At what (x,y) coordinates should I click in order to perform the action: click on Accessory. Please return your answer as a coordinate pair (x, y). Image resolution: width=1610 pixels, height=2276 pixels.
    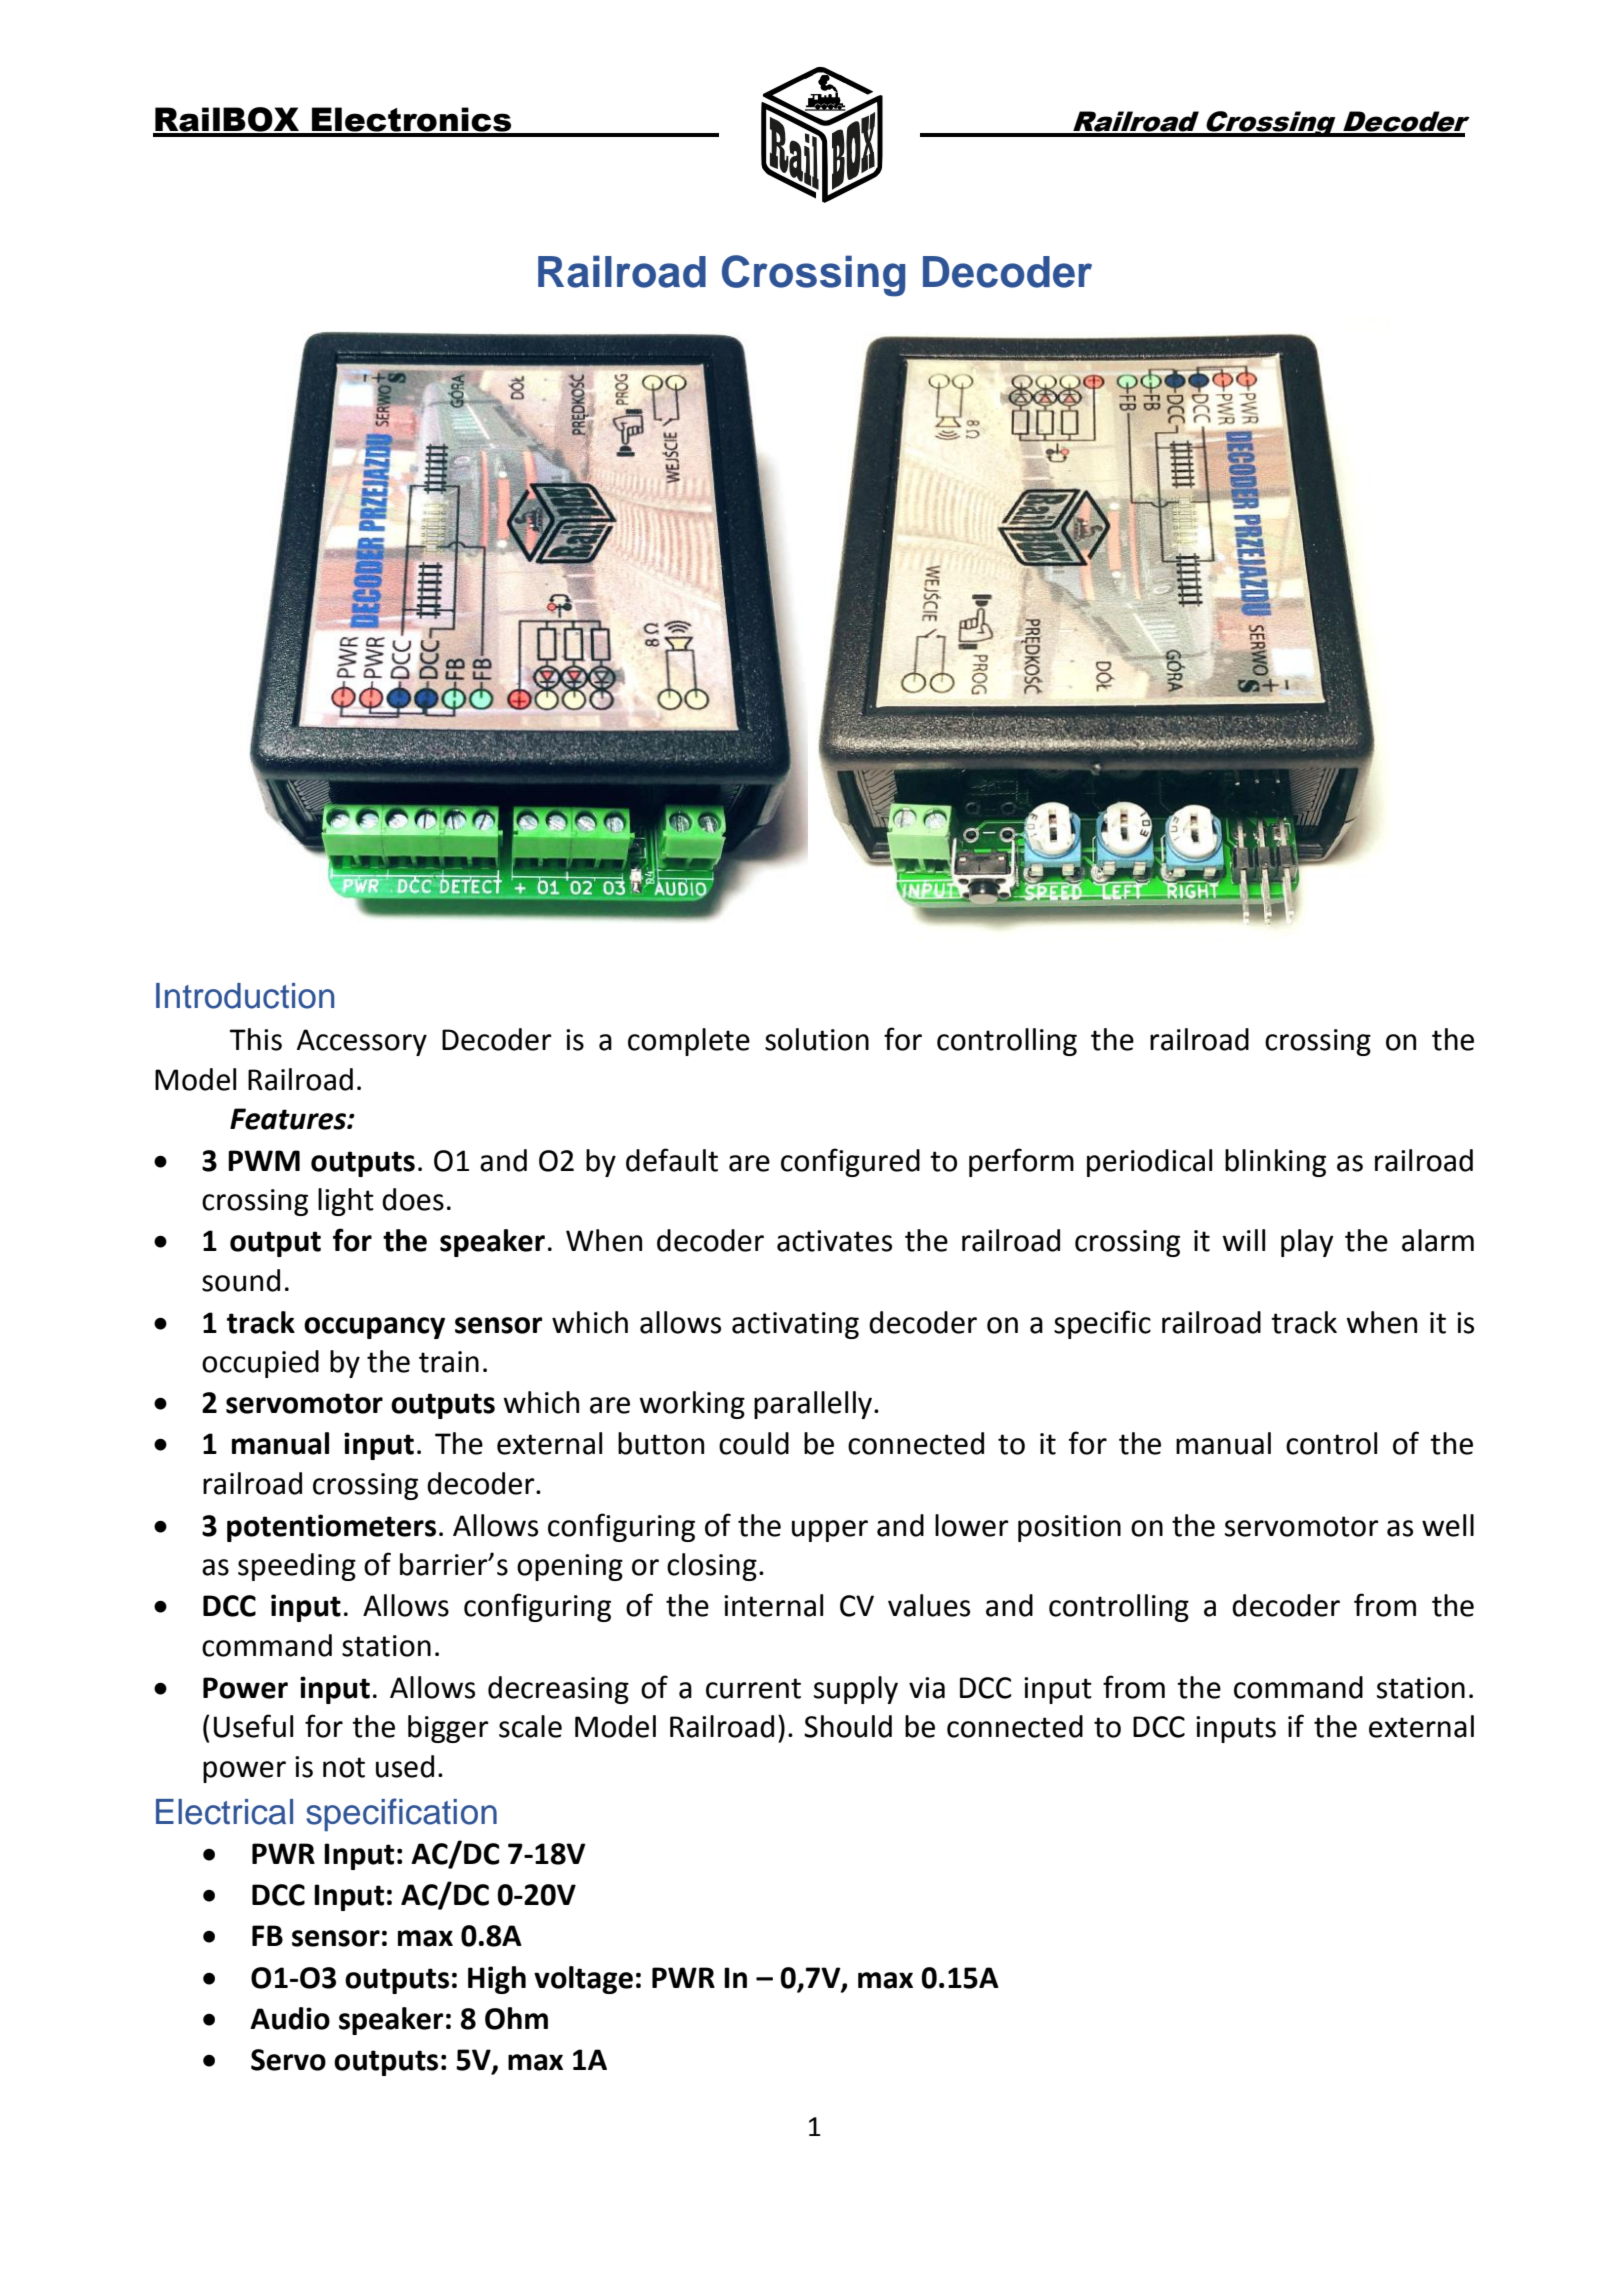
    Looking at the image, I should click on (362, 1042).
